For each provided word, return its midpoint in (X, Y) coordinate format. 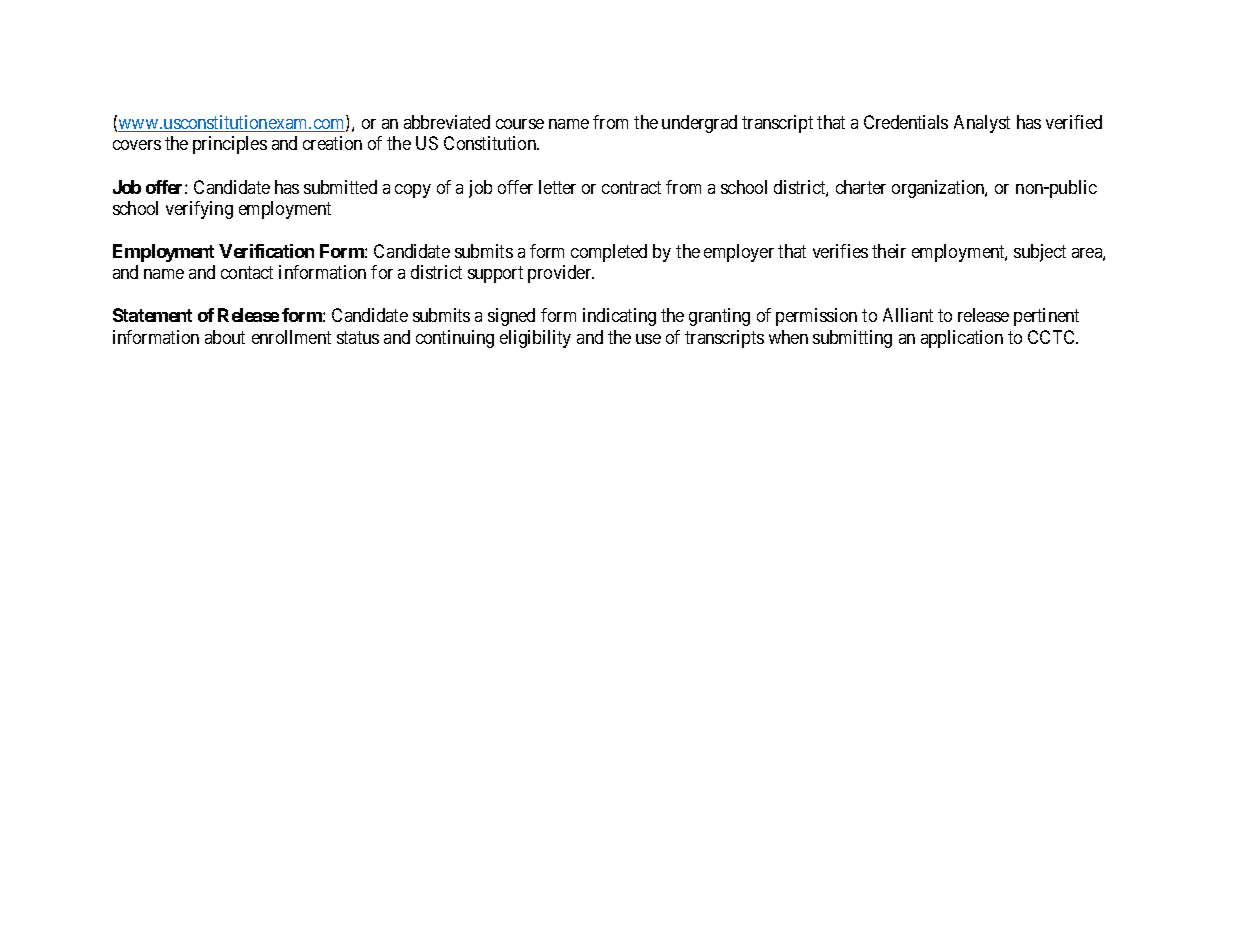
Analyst (982, 124)
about (225, 337)
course (520, 124)
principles (230, 145)
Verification (266, 251)
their (889, 251)
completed (609, 253)
